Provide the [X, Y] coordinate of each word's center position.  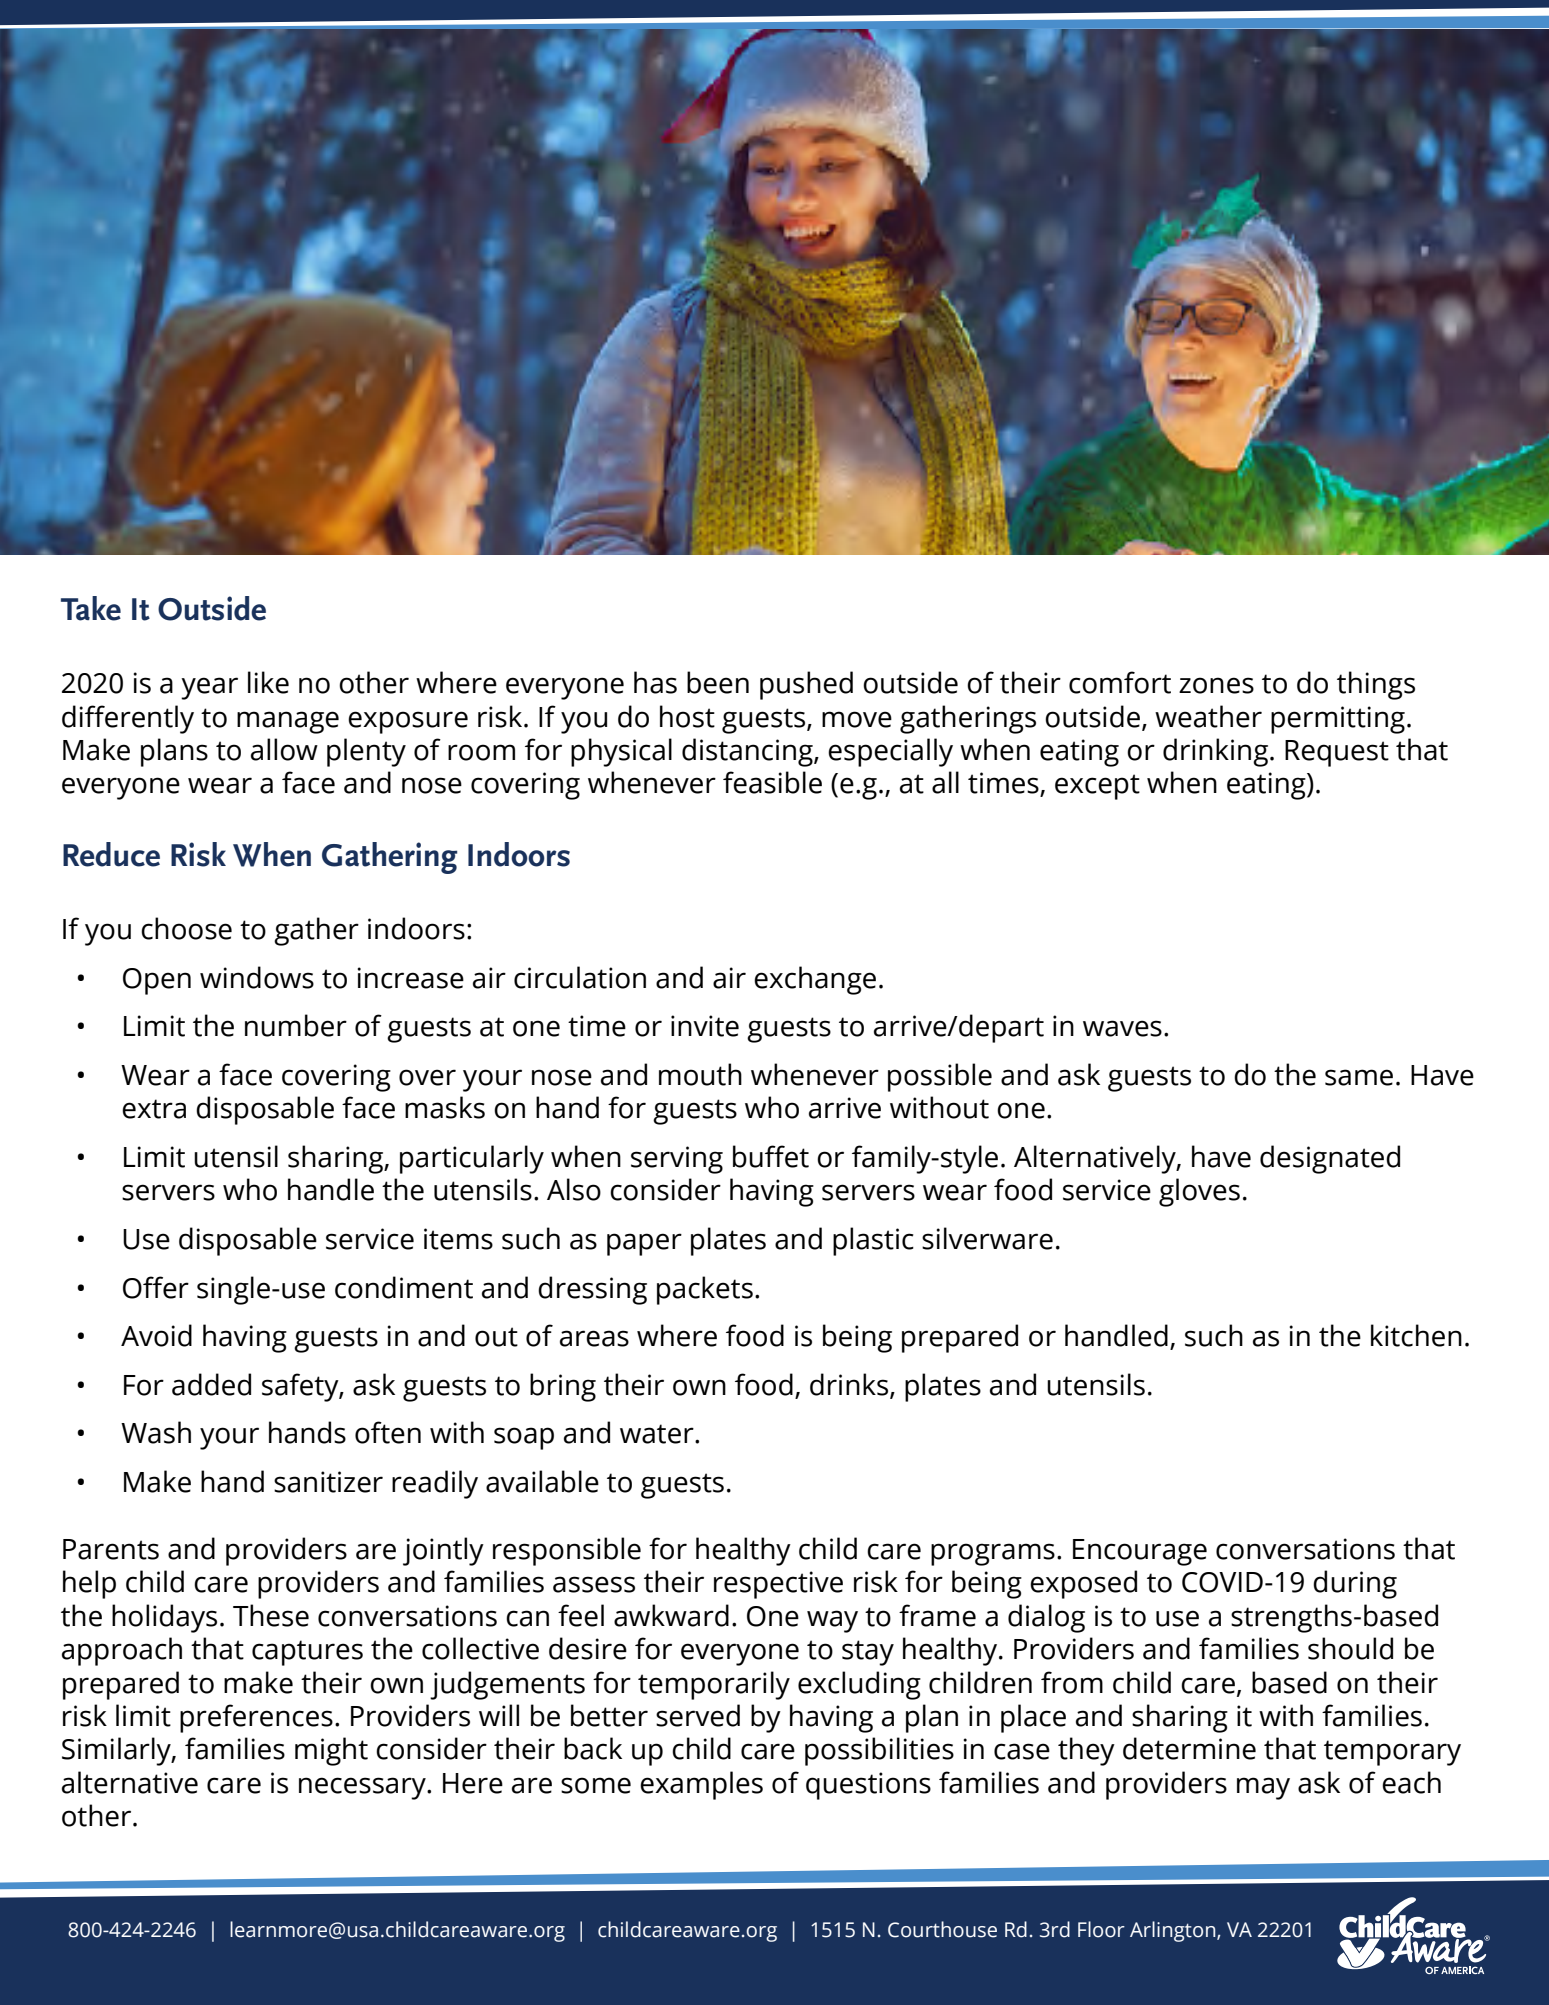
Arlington [1174, 1931]
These [271, 1615]
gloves [1199, 1192]
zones [1216, 685]
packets [705, 1290]
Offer [156, 1287]
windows [257, 977]
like [268, 682]
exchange [815, 980]
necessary [363, 1788]
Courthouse [942, 1929]
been [718, 682]
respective [778, 1585]
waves [1122, 1028]
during [1355, 1584]
